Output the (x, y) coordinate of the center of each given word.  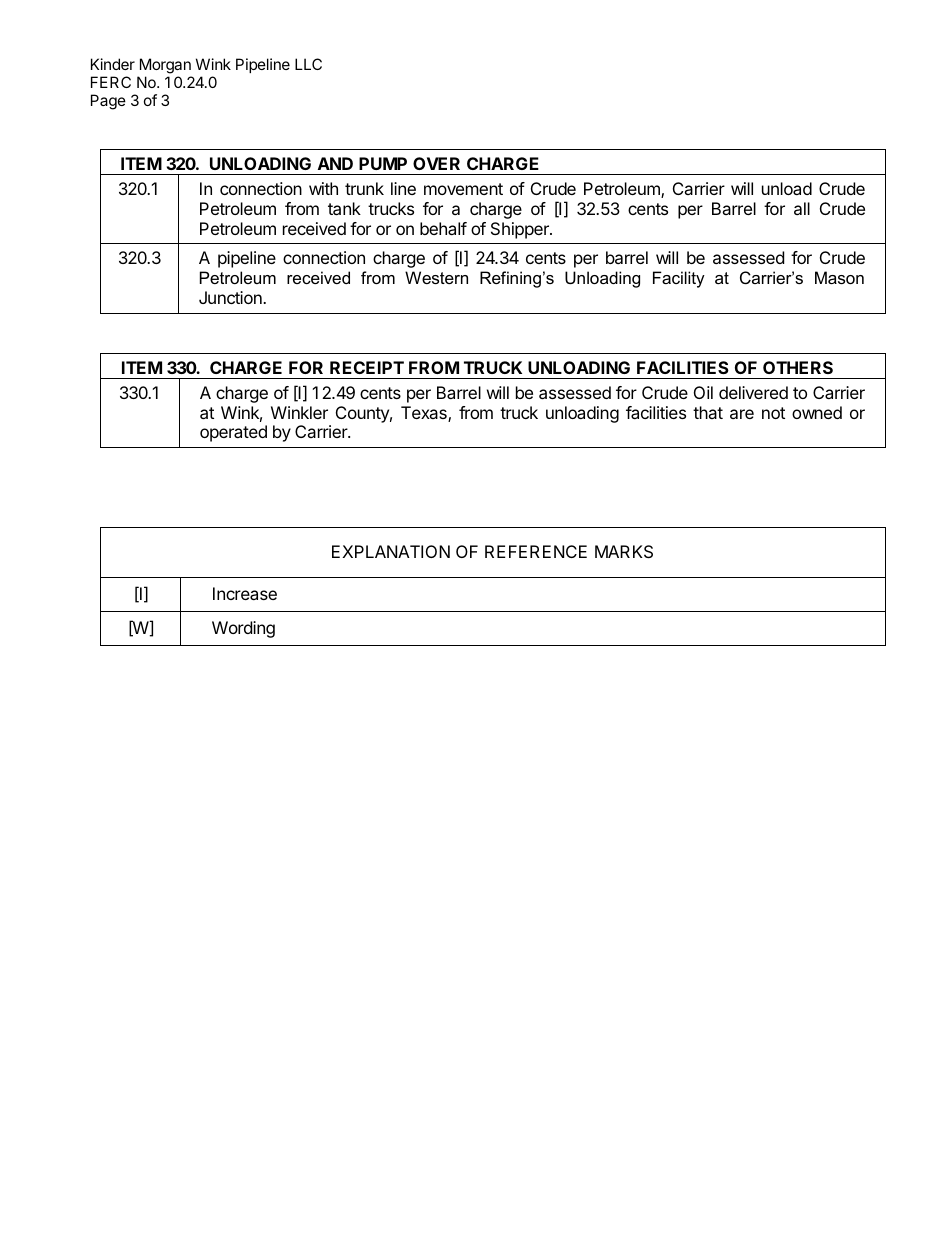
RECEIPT (367, 367)
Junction (231, 297)
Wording (243, 629)
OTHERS (798, 367)
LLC (308, 64)
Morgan (165, 66)
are (742, 414)
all (802, 208)
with (323, 188)
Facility (679, 279)
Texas (425, 414)
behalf (443, 228)
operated (233, 433)
